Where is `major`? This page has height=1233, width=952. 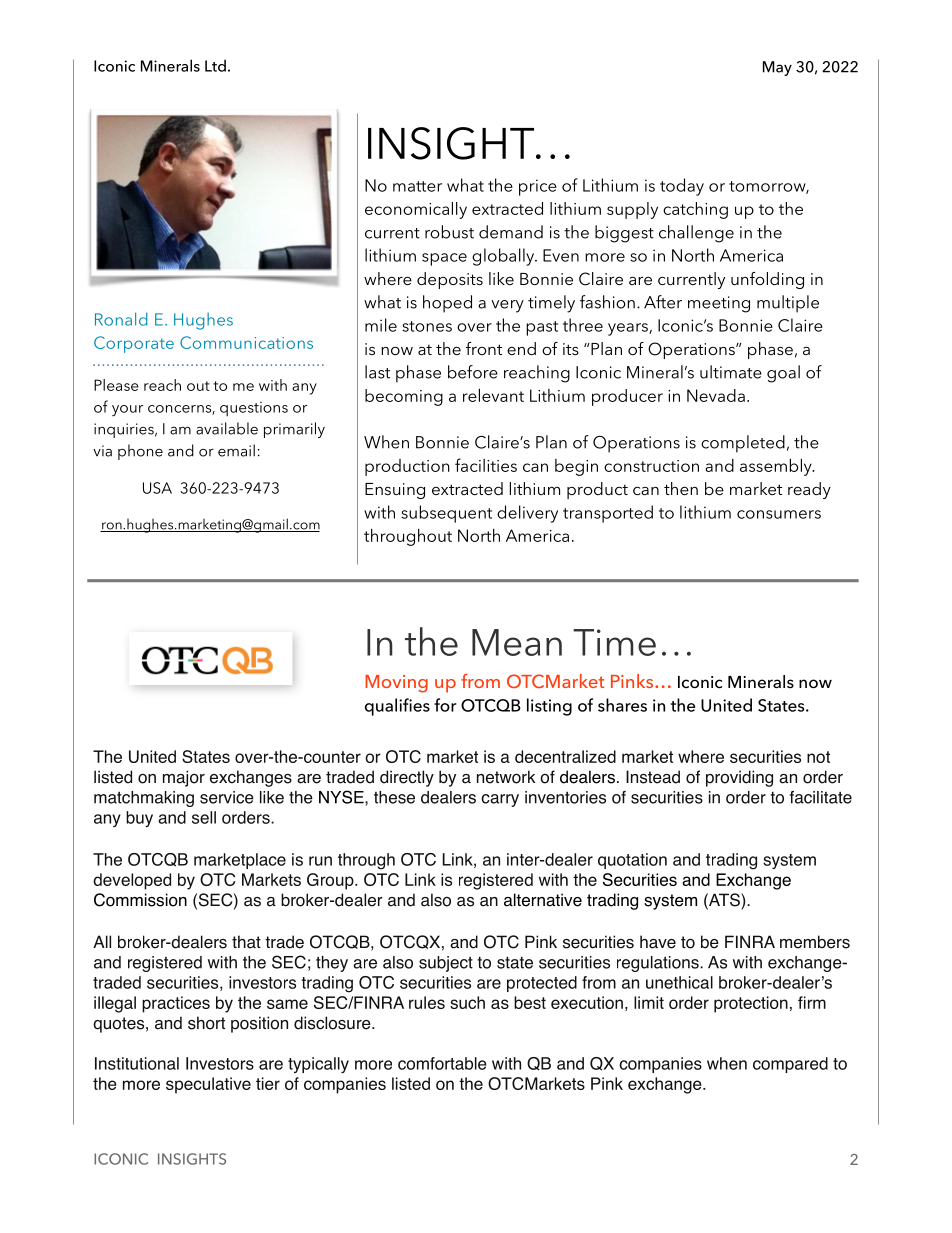 major is located at coordinates (184, 778).
